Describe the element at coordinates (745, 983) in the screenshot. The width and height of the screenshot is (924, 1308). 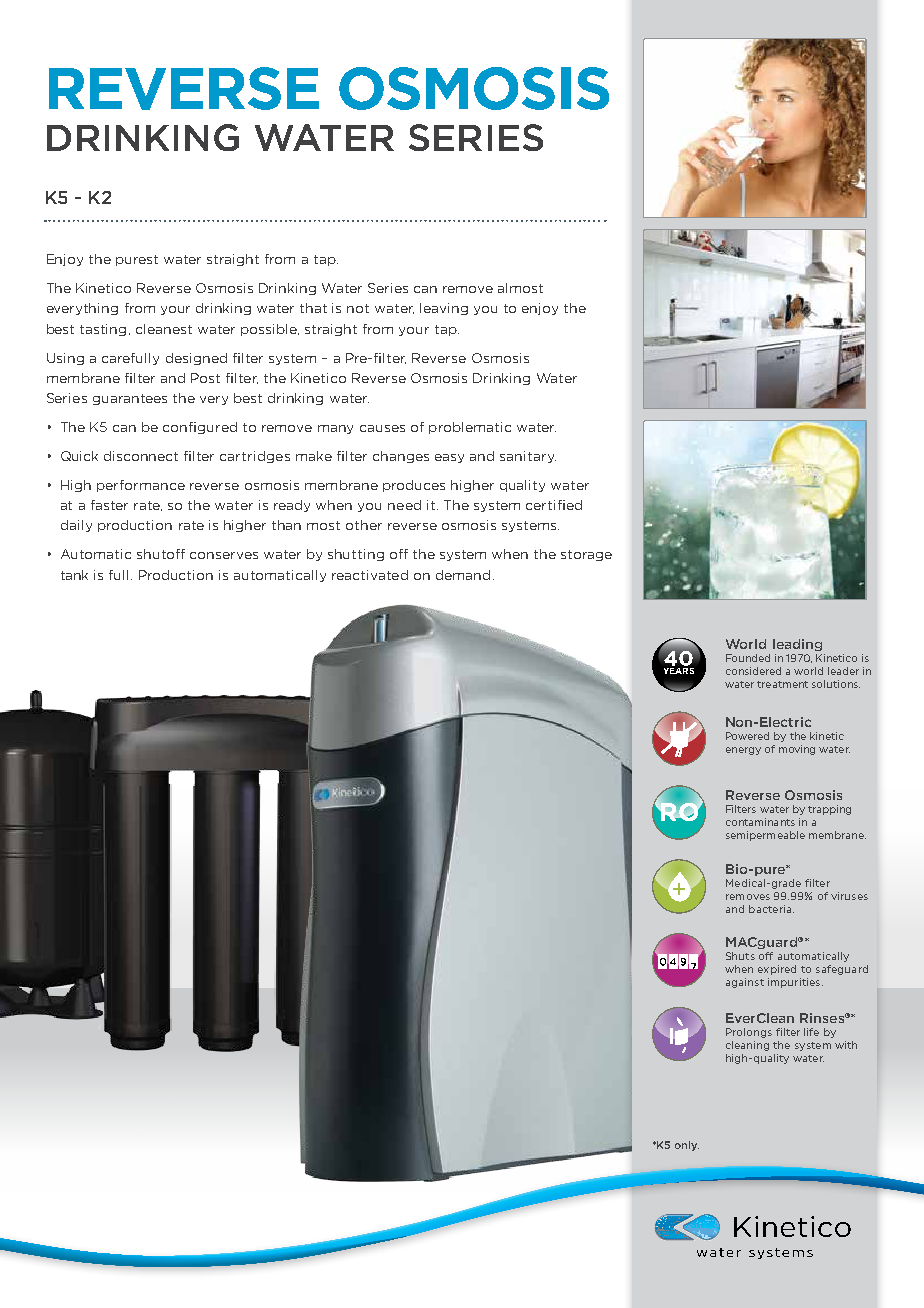
I see `against` at that location.
